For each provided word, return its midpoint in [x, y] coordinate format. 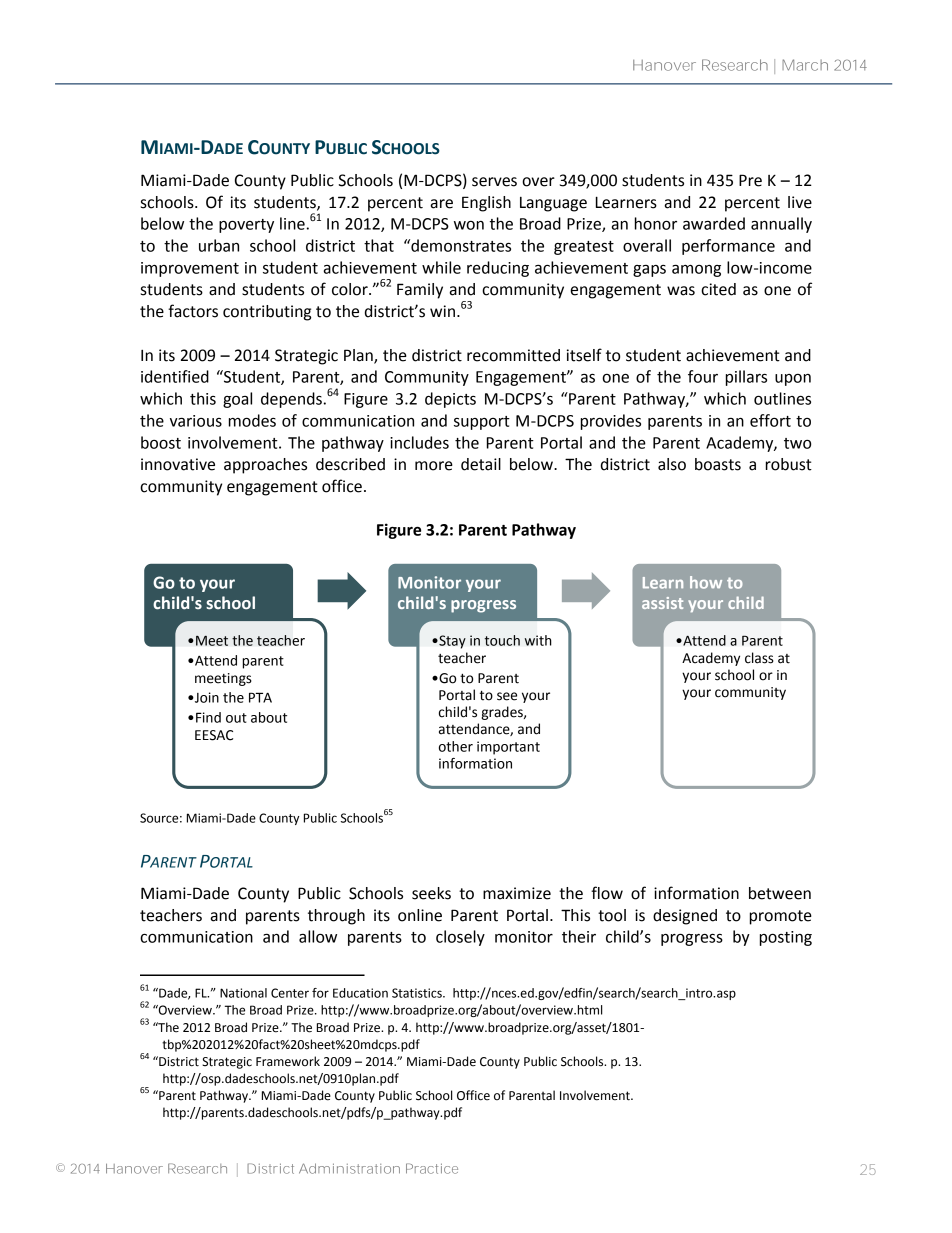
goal [237, 400]
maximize [517, 893]
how [706, 582]
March [805, 65]
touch [502, 640]
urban [219, 245]
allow [318, 936]
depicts [450, 400]
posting [786, 938]
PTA [260, 697]
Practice [432, 1168]
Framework [288, 1061]
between [780, 893]
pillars [746, 378]
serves [494, 182]
